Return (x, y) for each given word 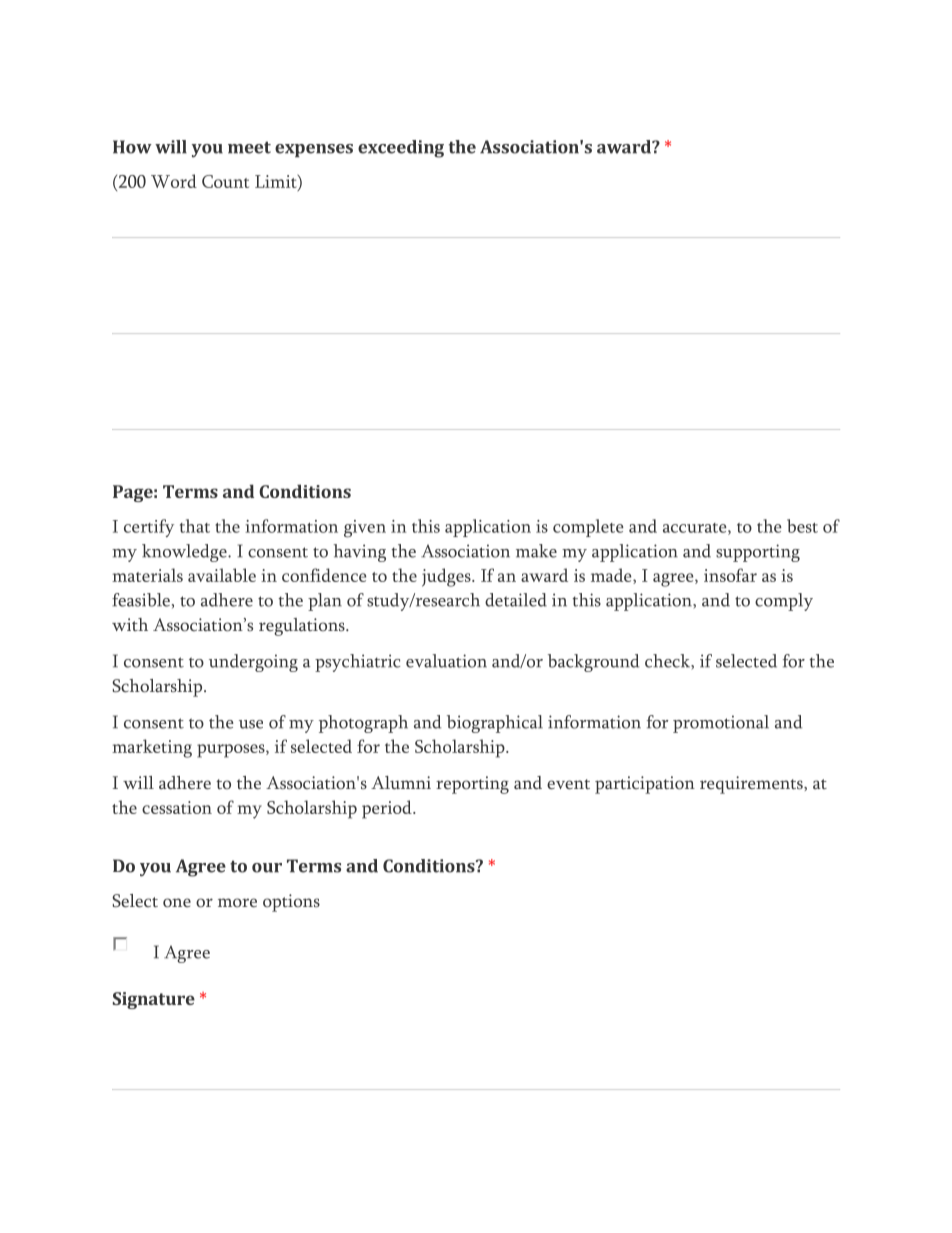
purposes (232, 751)
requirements (752, 785)
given (365, 529)
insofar (730, 575)
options (291, 903)
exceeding (401, 149)
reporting (472, 785)
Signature (154, 1000)
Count (225, 181)
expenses (314, 150)
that (195, 526)
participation (645, 785)
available (222, 575)
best (802, 526)
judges (447, 577)
